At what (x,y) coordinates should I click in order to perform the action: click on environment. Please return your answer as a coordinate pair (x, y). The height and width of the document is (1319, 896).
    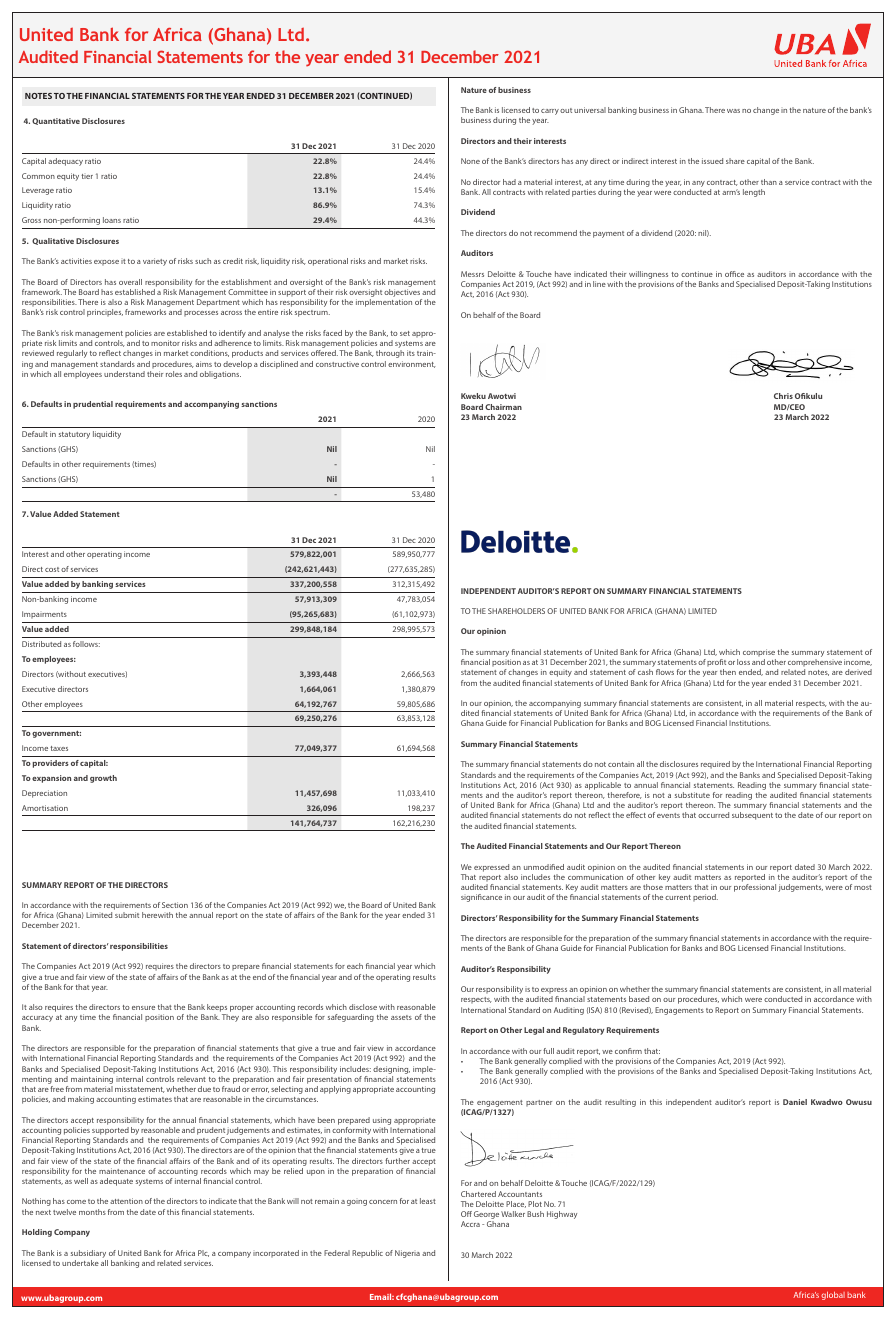
    Looking at the image, I should click on (412, 364).
